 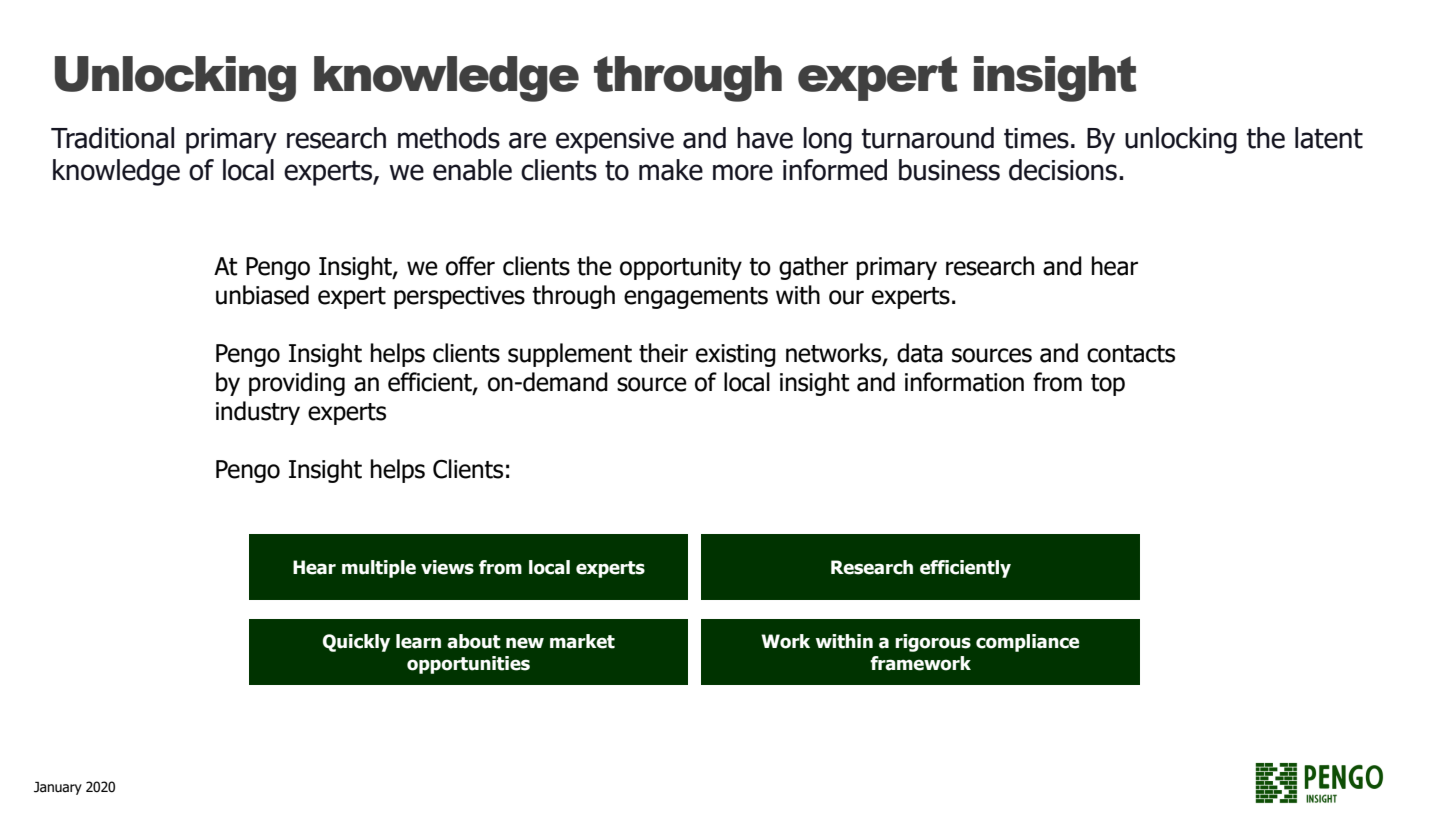 What do you see at coordinates (356, 643) in the screenshot?
I see `Quickly` at bounding box center [356, 643].
